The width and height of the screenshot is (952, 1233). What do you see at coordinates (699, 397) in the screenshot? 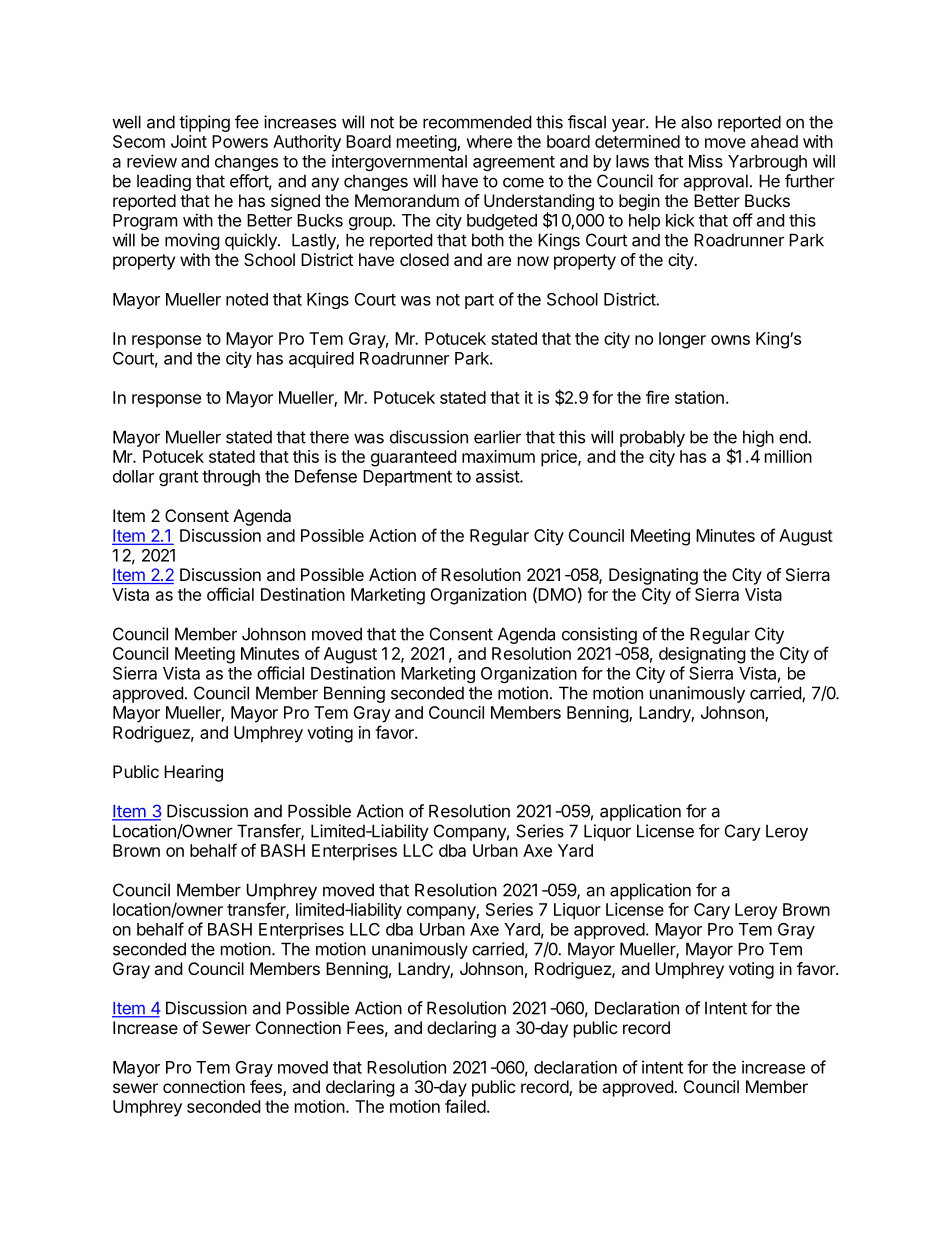
I see `station` at bounding box center [699, 397].
